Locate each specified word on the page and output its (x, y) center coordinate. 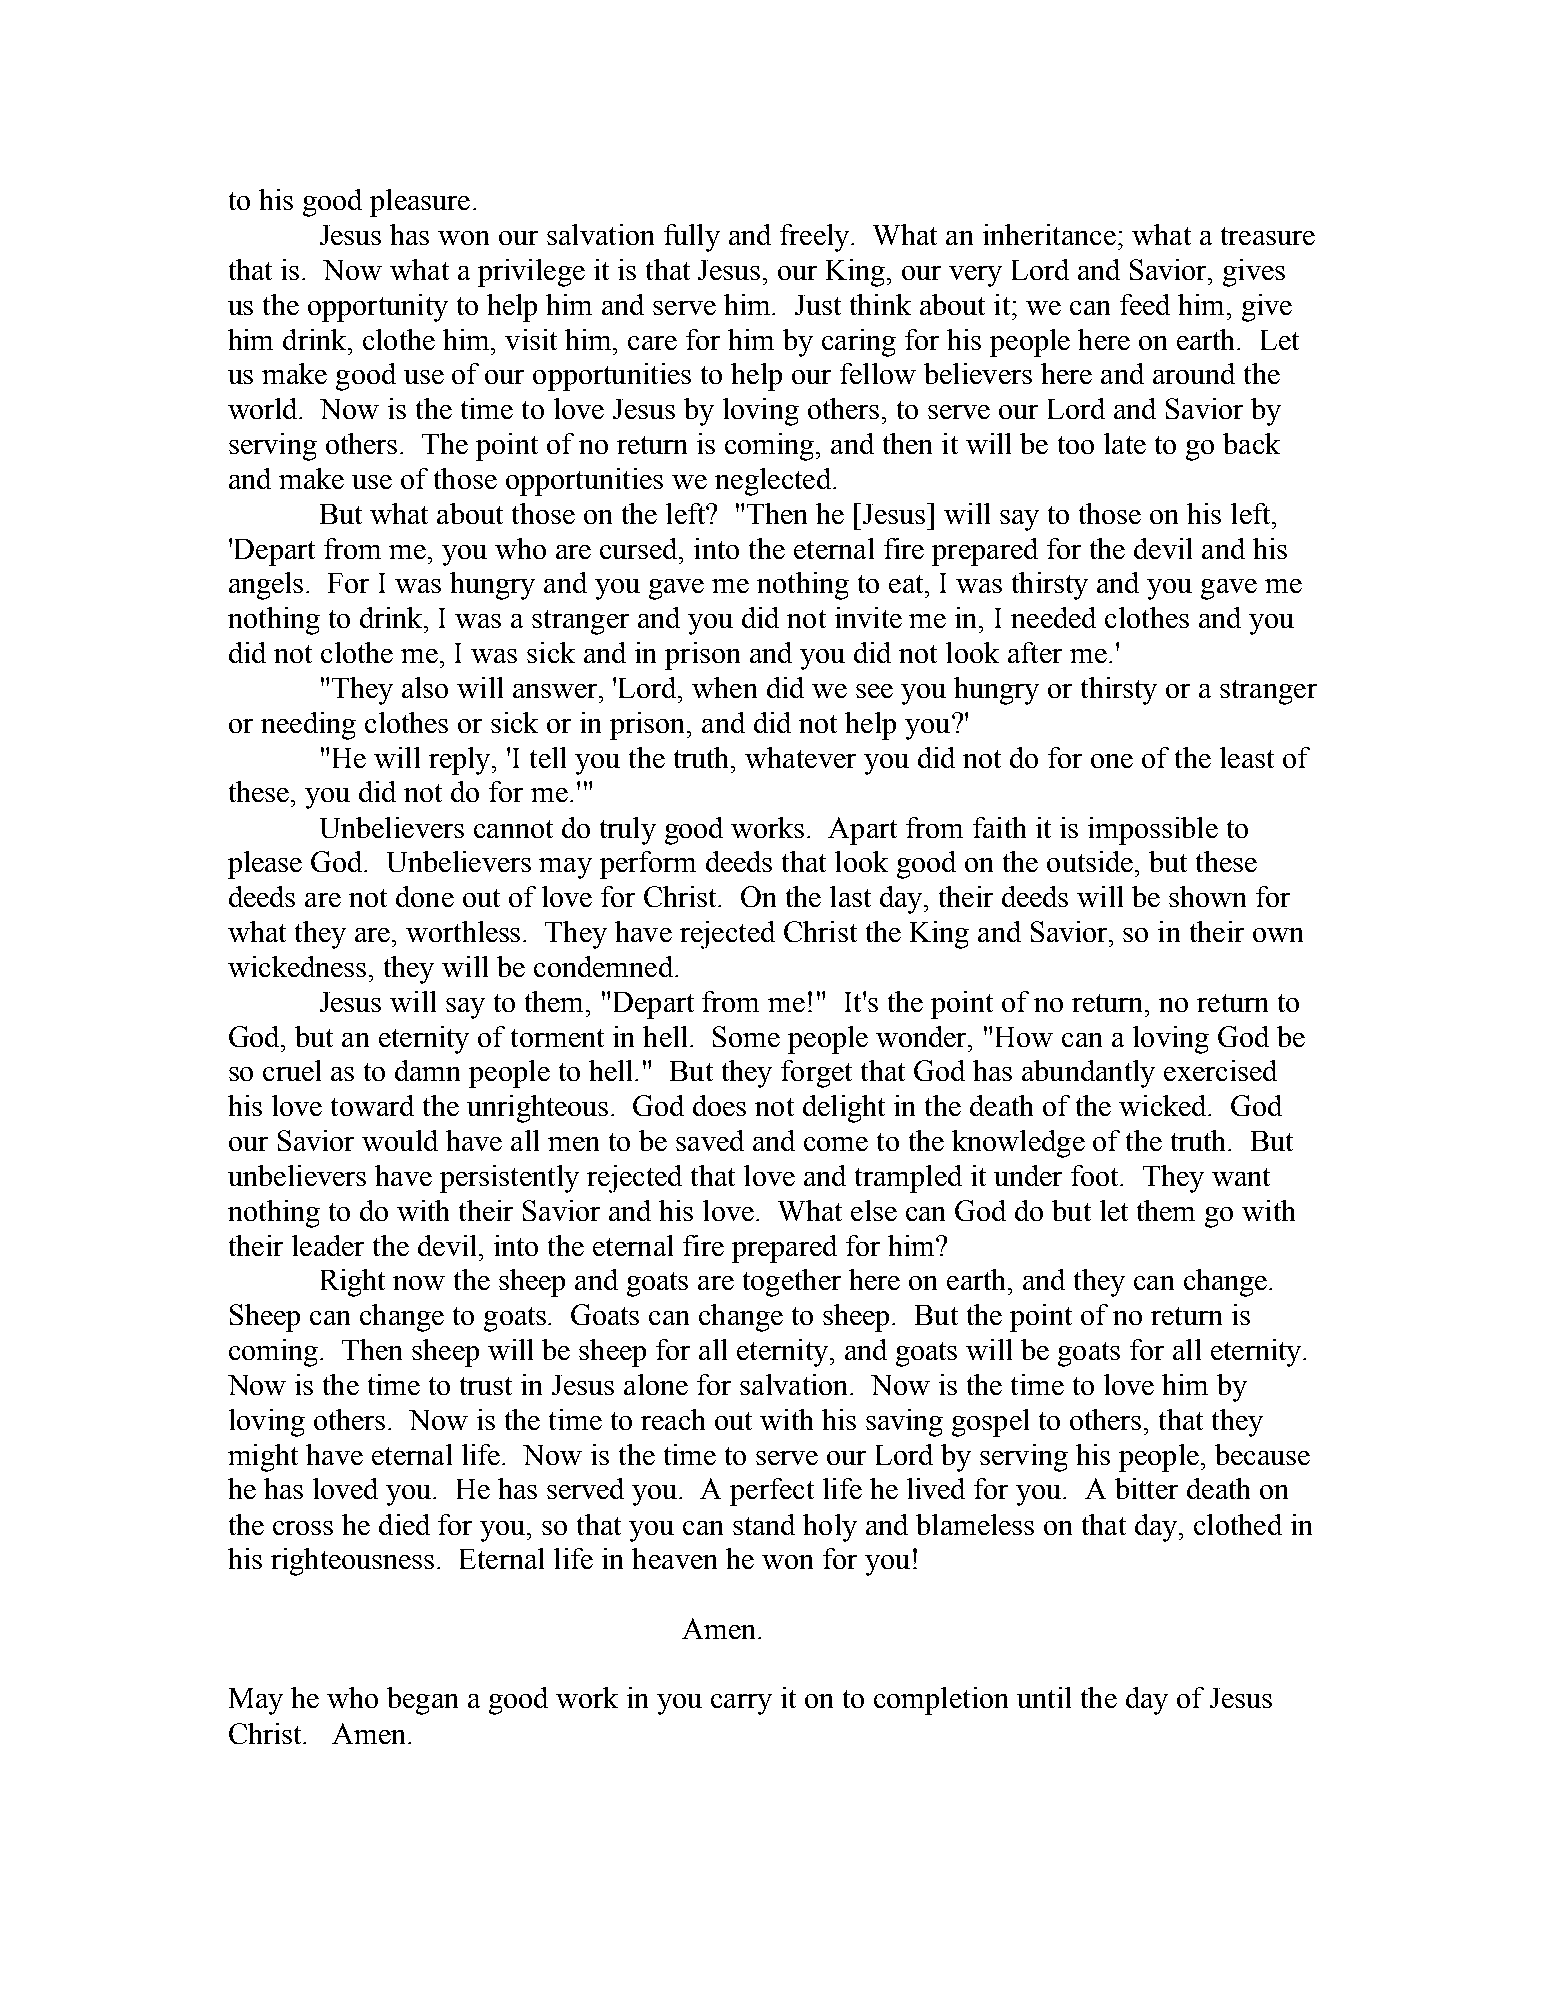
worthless (465, 931)
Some (746, 1036)
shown (1207, 896)
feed (1145, 304)
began (422, 1701)
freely (816, 238)
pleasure (420, 203)
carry (741, 1704)
